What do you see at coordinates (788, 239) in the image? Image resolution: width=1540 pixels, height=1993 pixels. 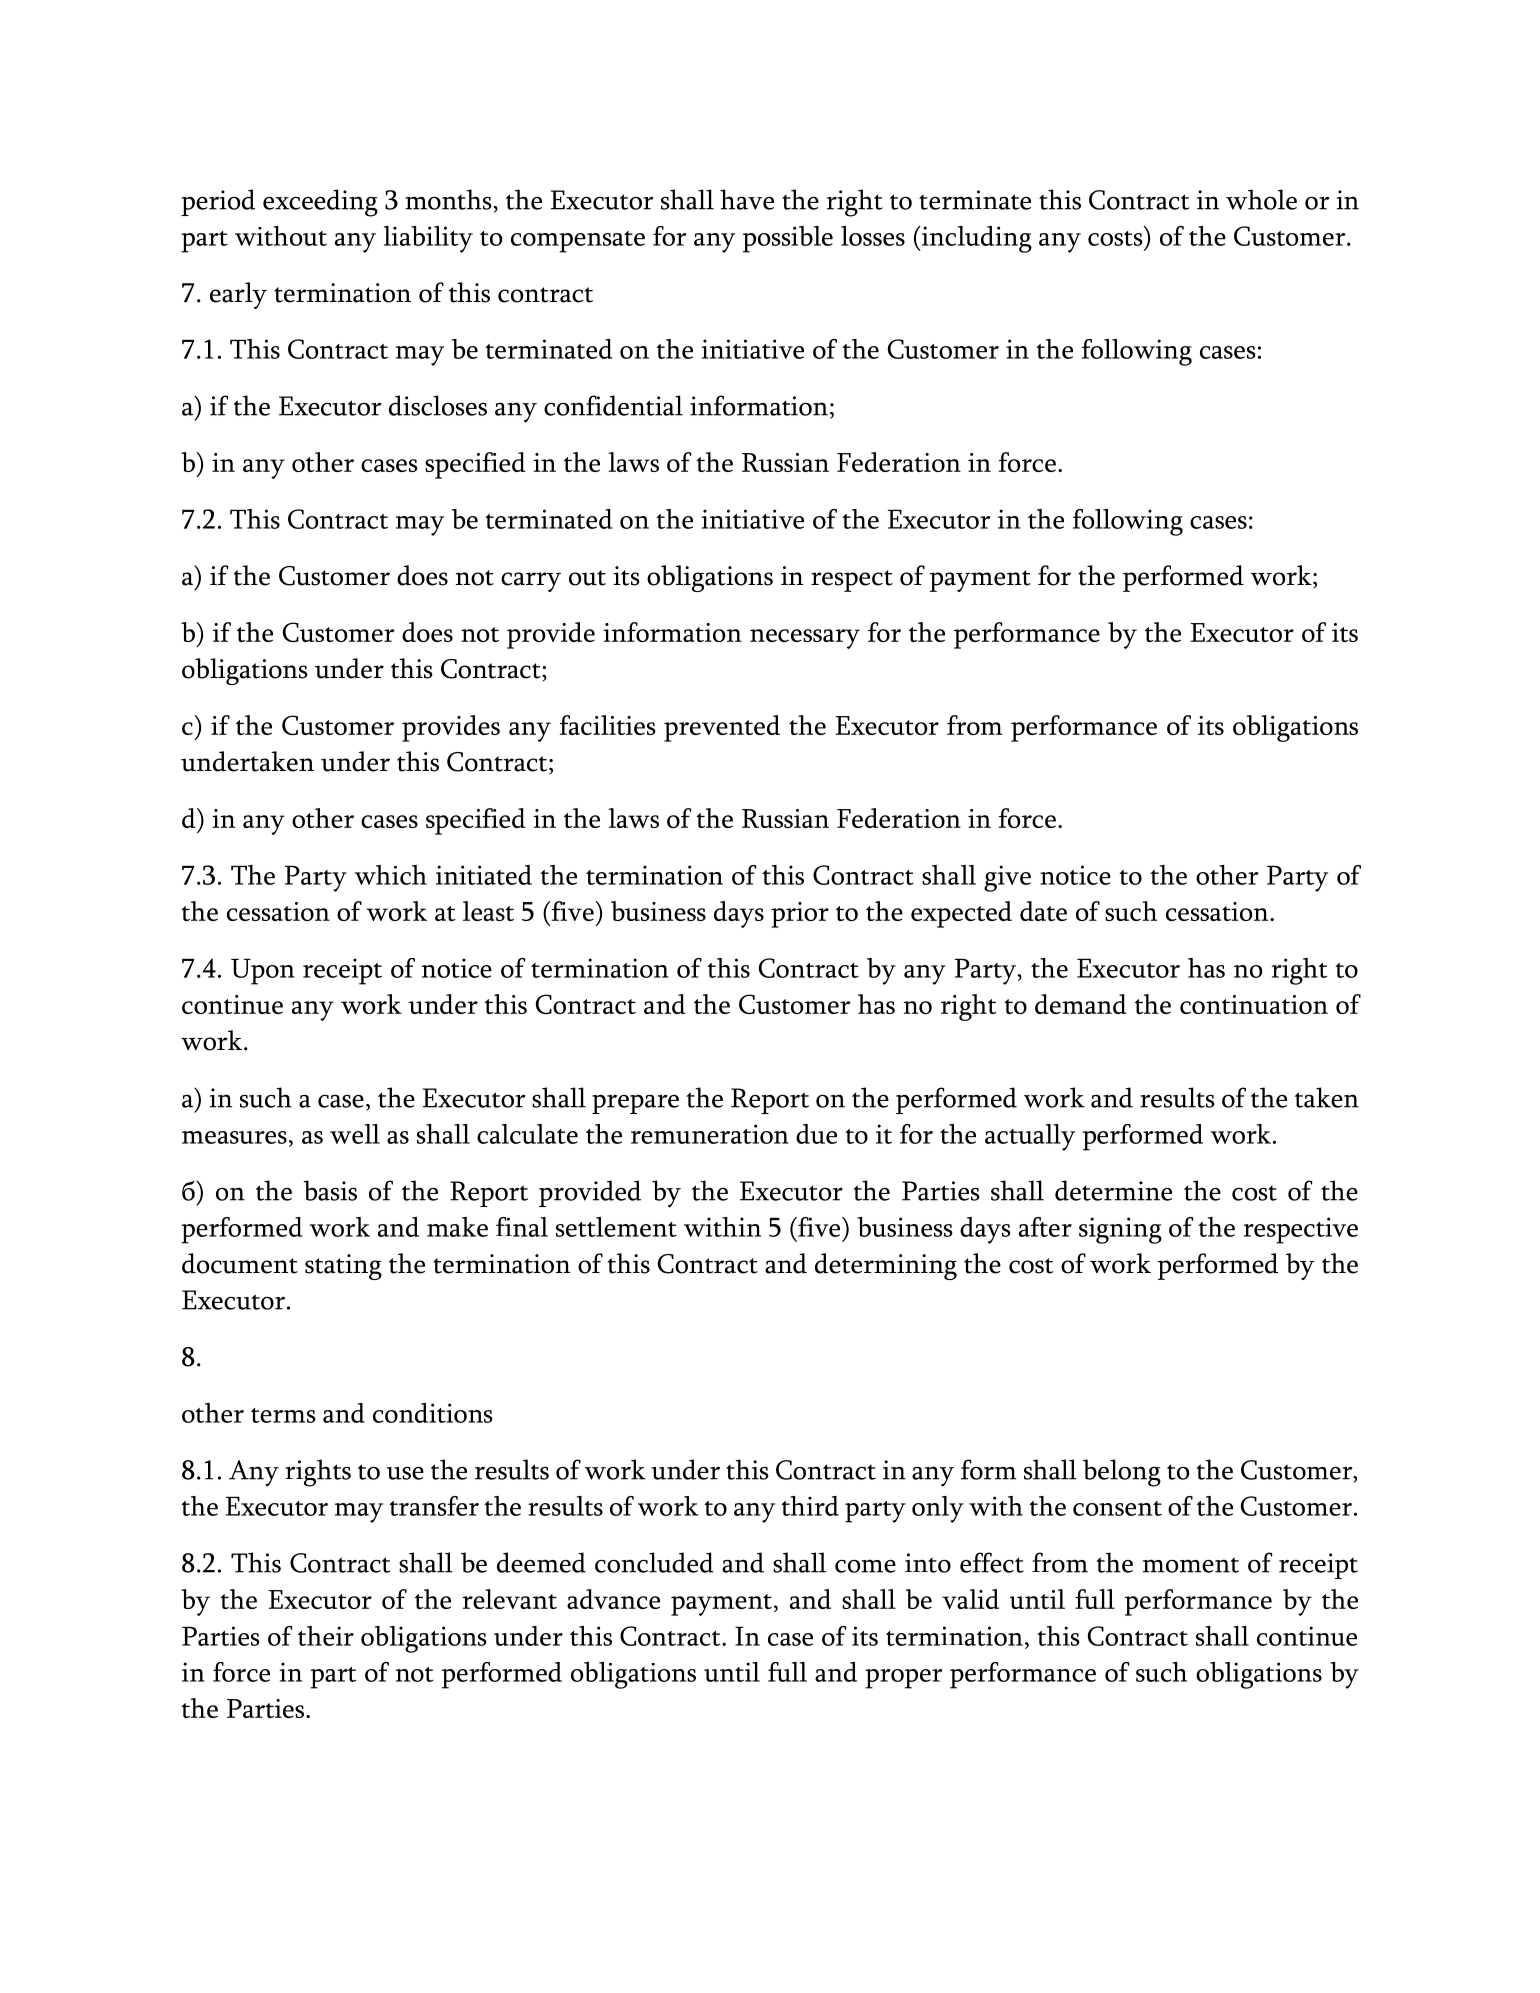 I see `possible` at bounding box center [788, 239].
